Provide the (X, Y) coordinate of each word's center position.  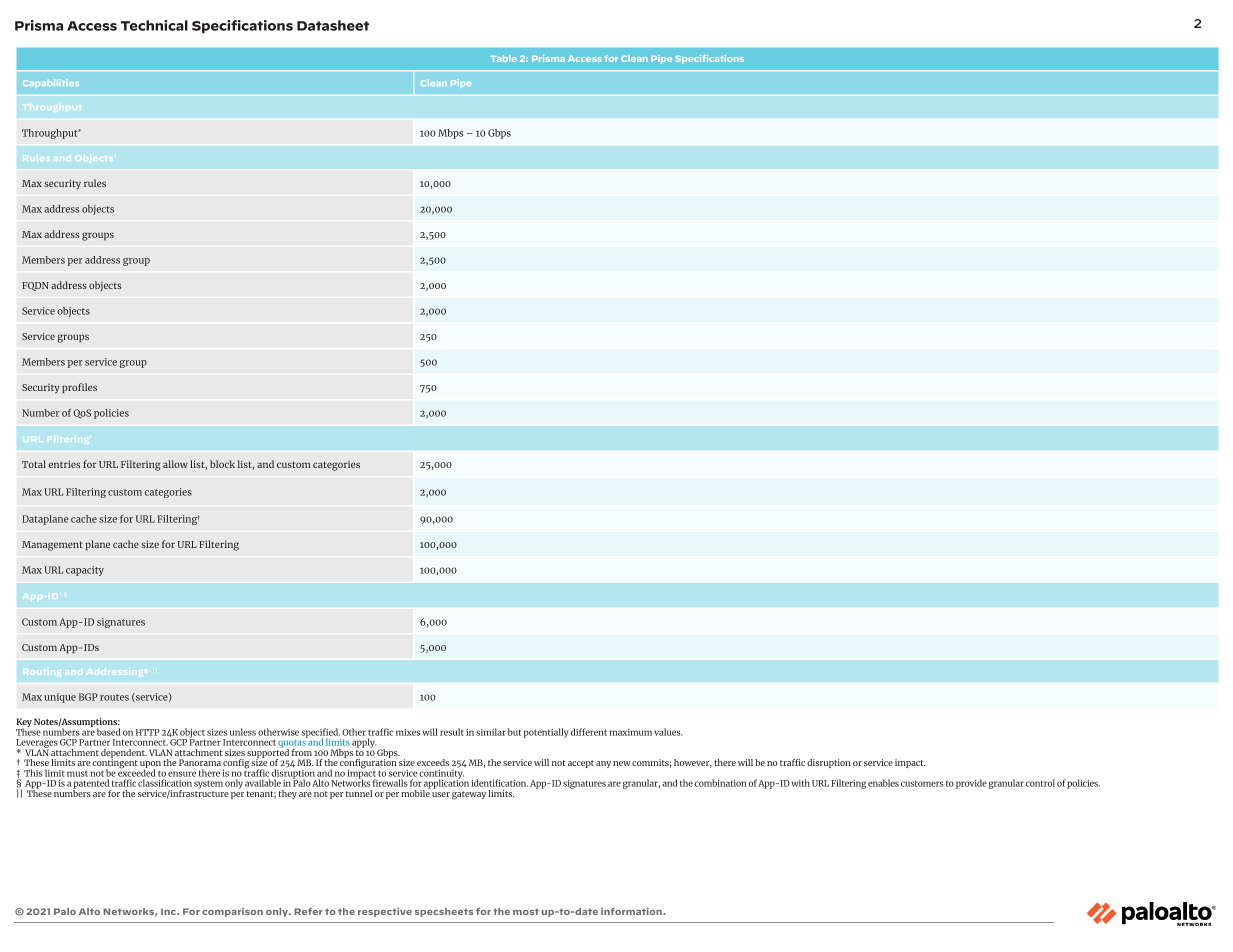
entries (64, 464)
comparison (232, 912)
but (514, 732)
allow (175, 464)
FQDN (35, 286)
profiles (79, 388)
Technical (154, 25)
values (668, 732)
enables (883, 783)
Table (503, 58)
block (222, 464)
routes (114, 697)
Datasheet (333, 25)
